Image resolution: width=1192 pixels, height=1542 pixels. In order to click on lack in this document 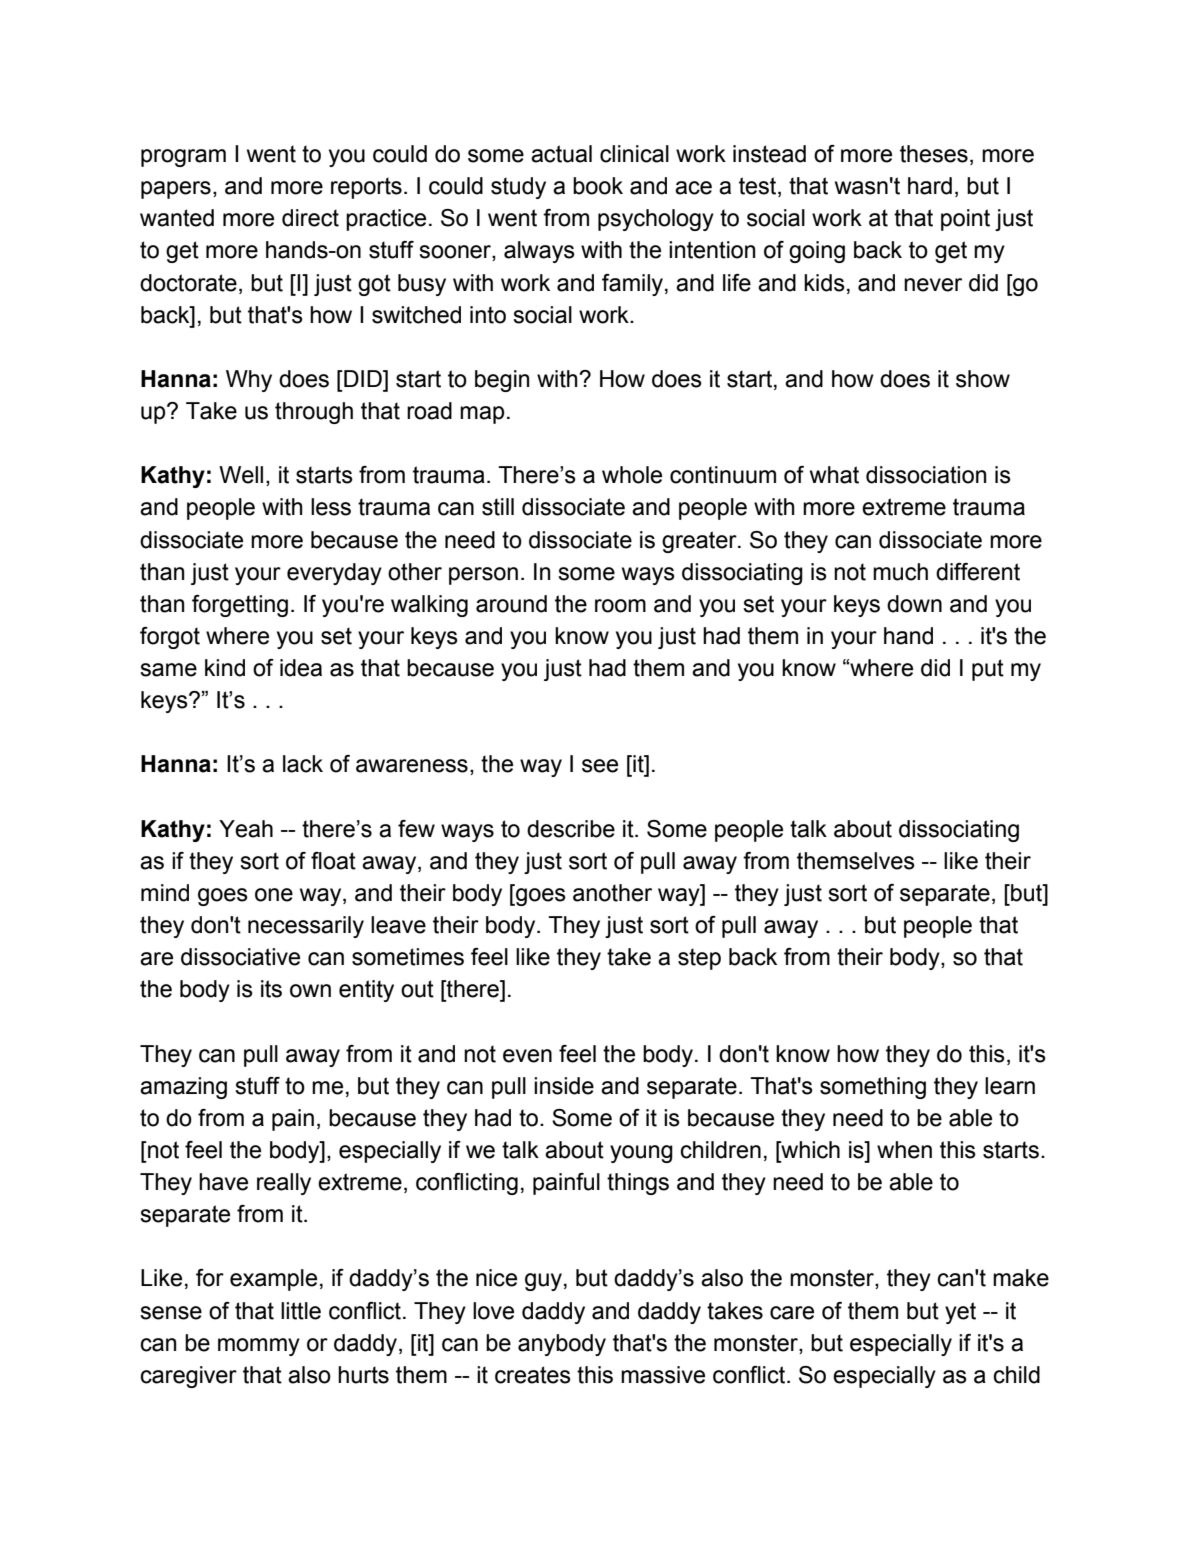, I will do `click(303, 764)`.
